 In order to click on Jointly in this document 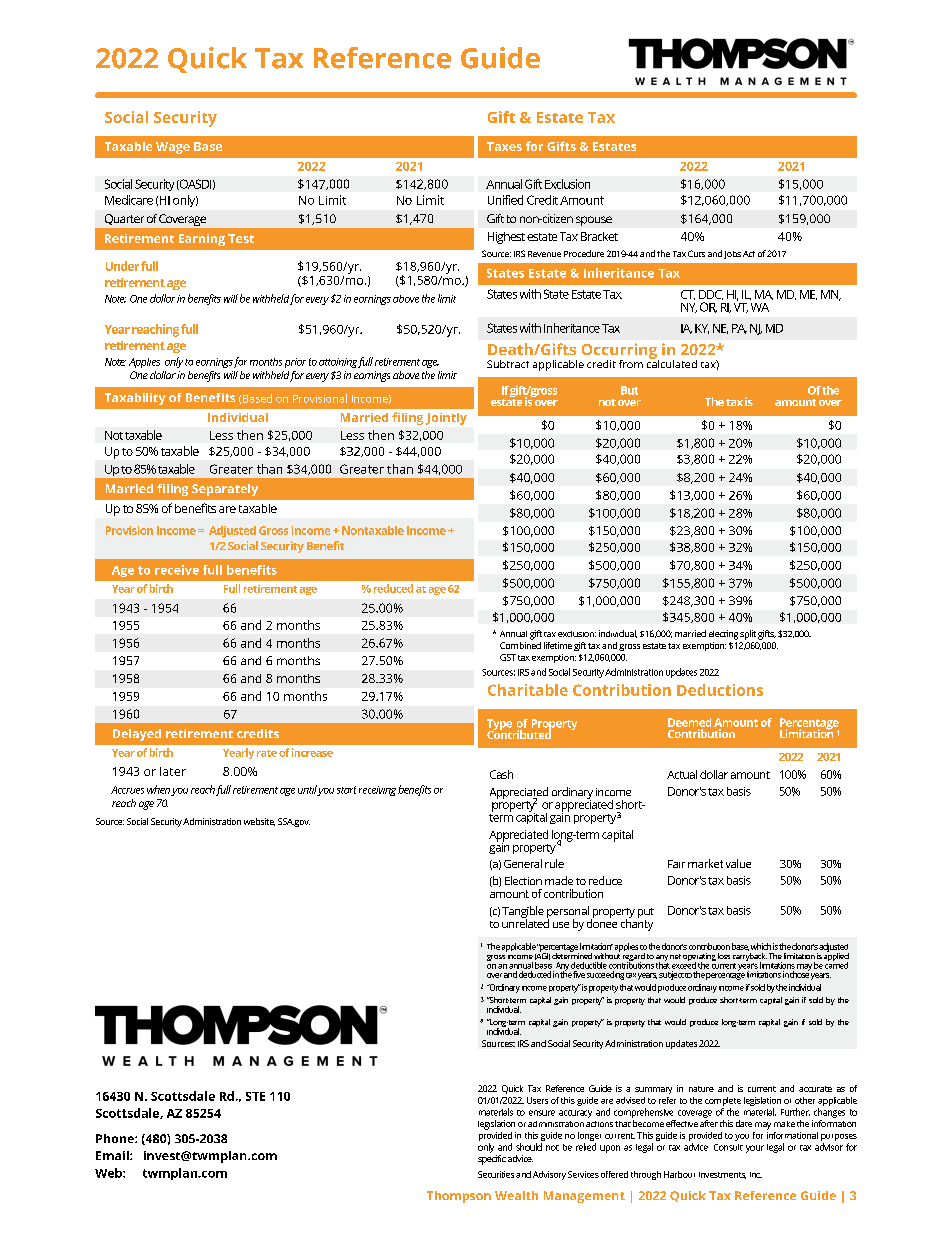, I will do `click(446, 419)`.
